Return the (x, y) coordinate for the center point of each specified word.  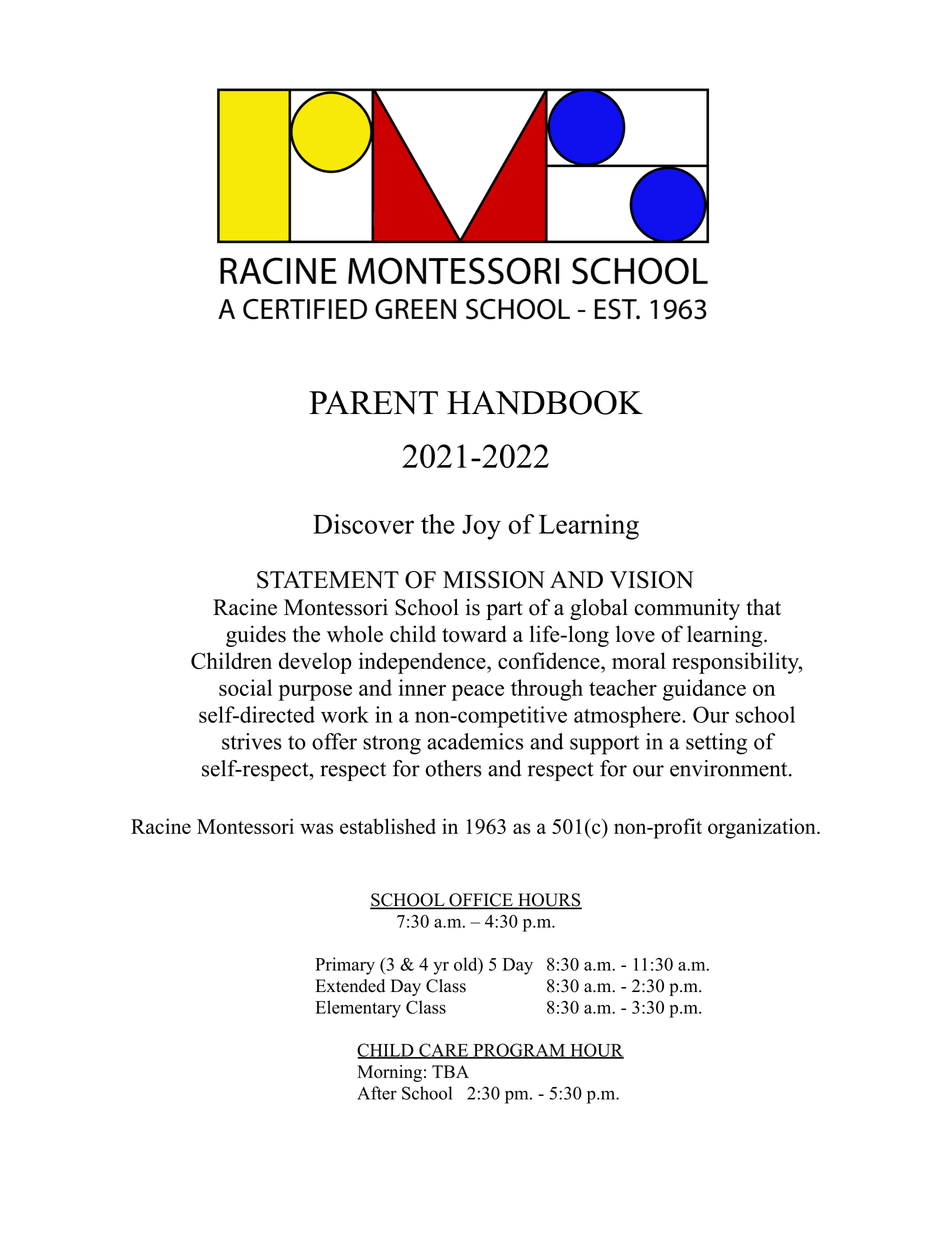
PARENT (373, 403)
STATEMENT (328, 580)
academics (475, 741)
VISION (652, 580)
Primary (345, 966)
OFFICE (481, 901)
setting (716, 744)
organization (763, 828)
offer (334, 741)
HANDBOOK (545, 402)
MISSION (494, 580)
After (377, 1093)
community (687, 609)
